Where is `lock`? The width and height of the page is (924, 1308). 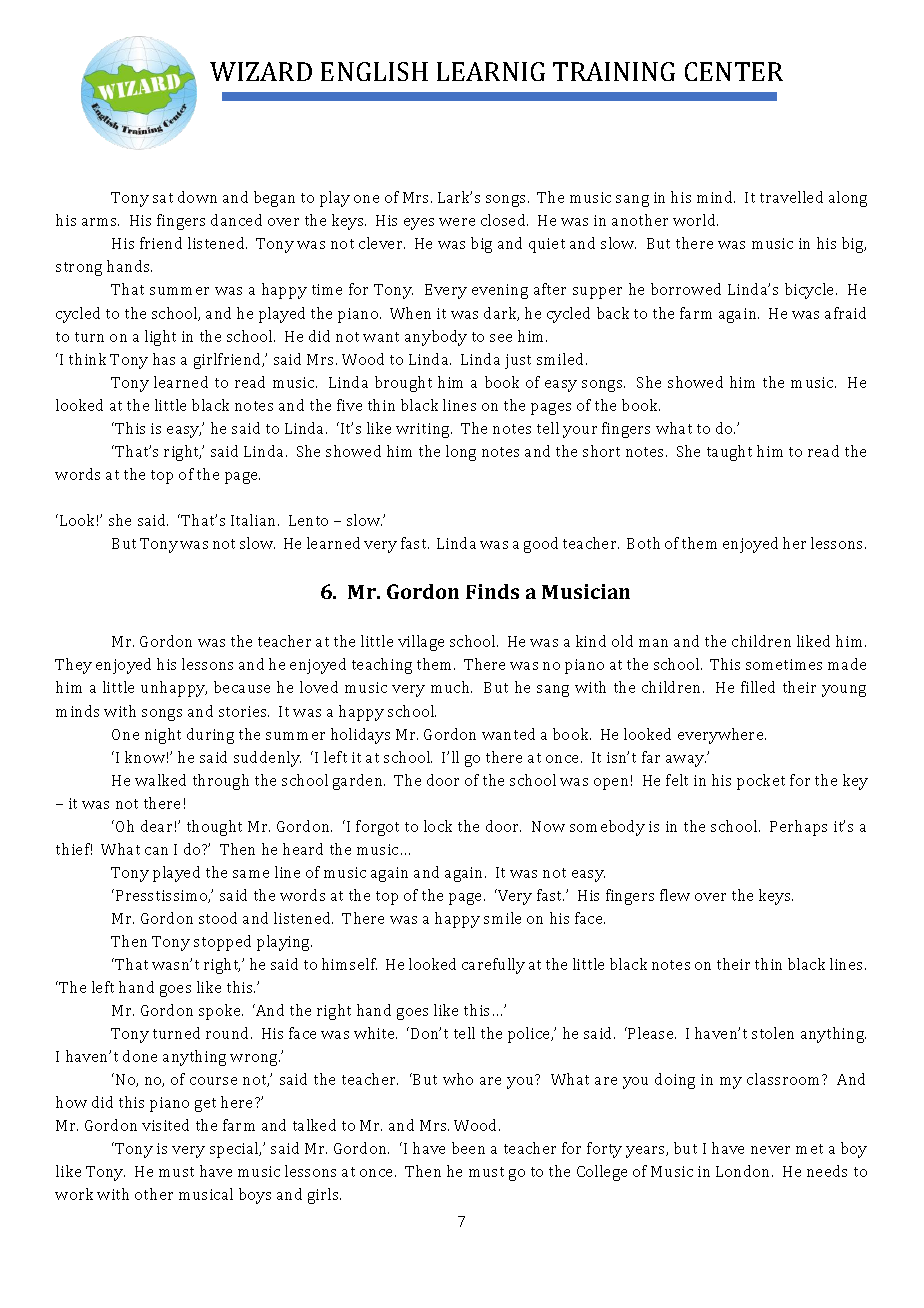
lock is located at coordinates (438, 826).
